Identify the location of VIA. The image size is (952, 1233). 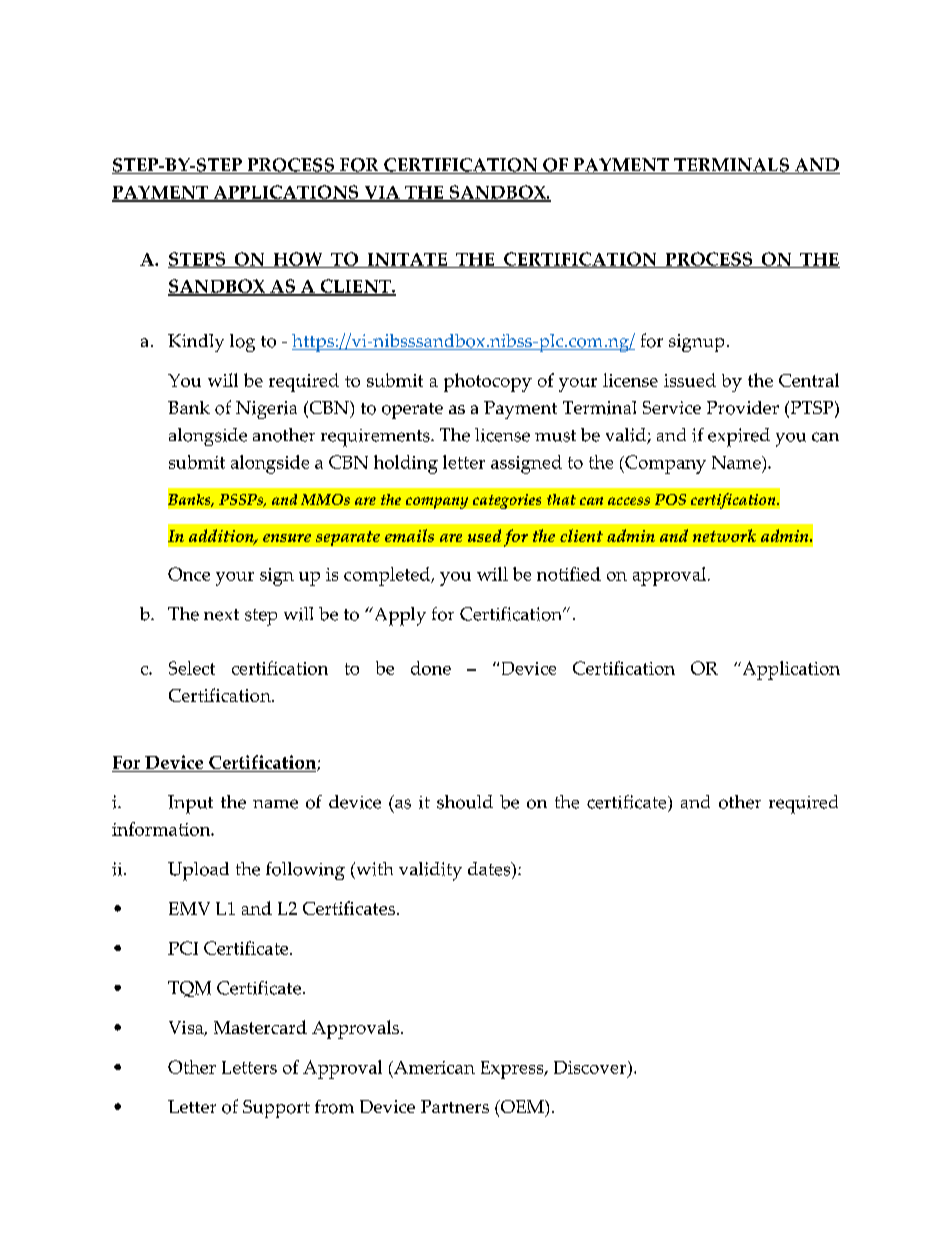
(382, 194).
